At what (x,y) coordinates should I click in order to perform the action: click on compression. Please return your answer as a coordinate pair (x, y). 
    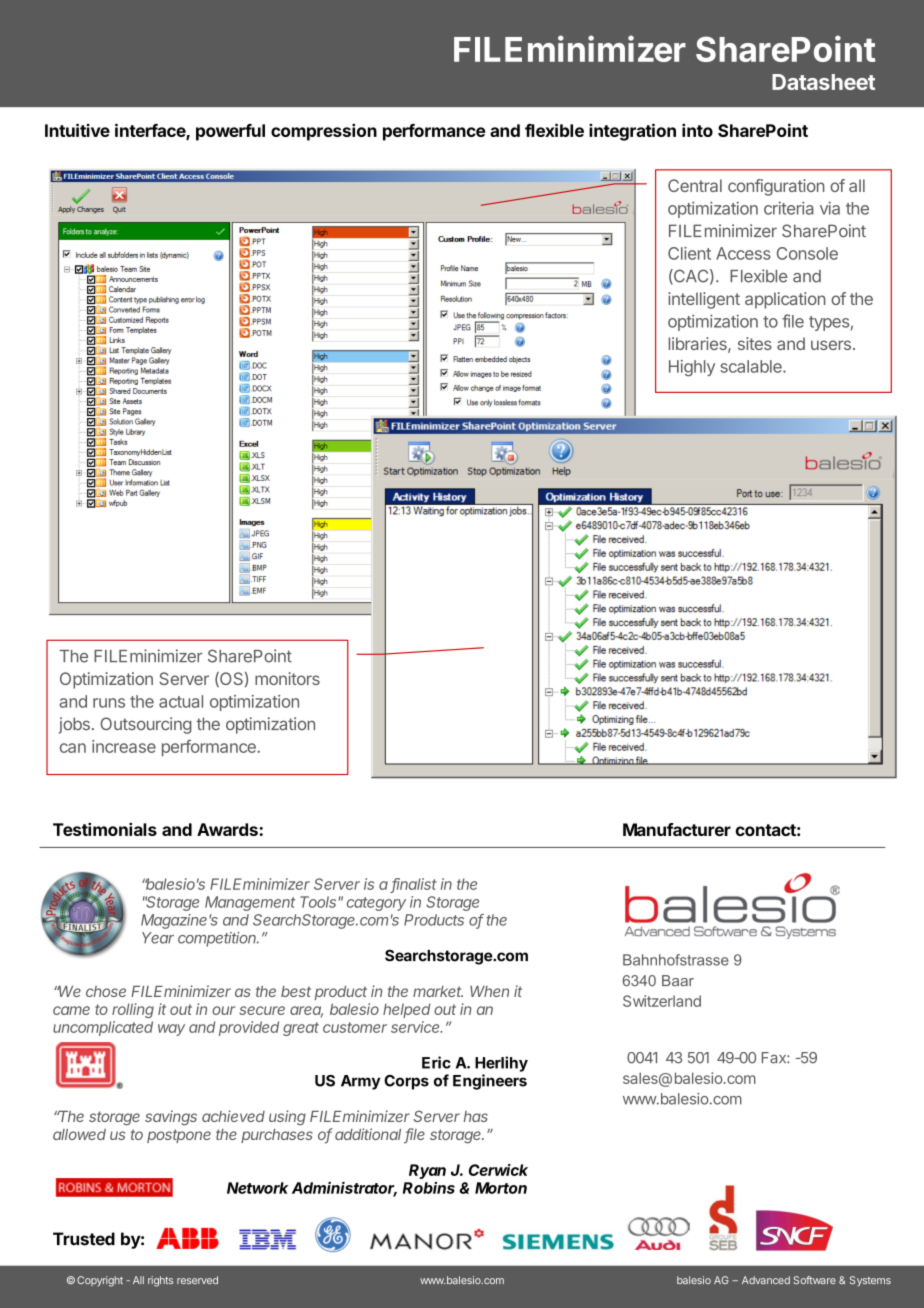
    Looking at the image, I should click on (324, 132).
